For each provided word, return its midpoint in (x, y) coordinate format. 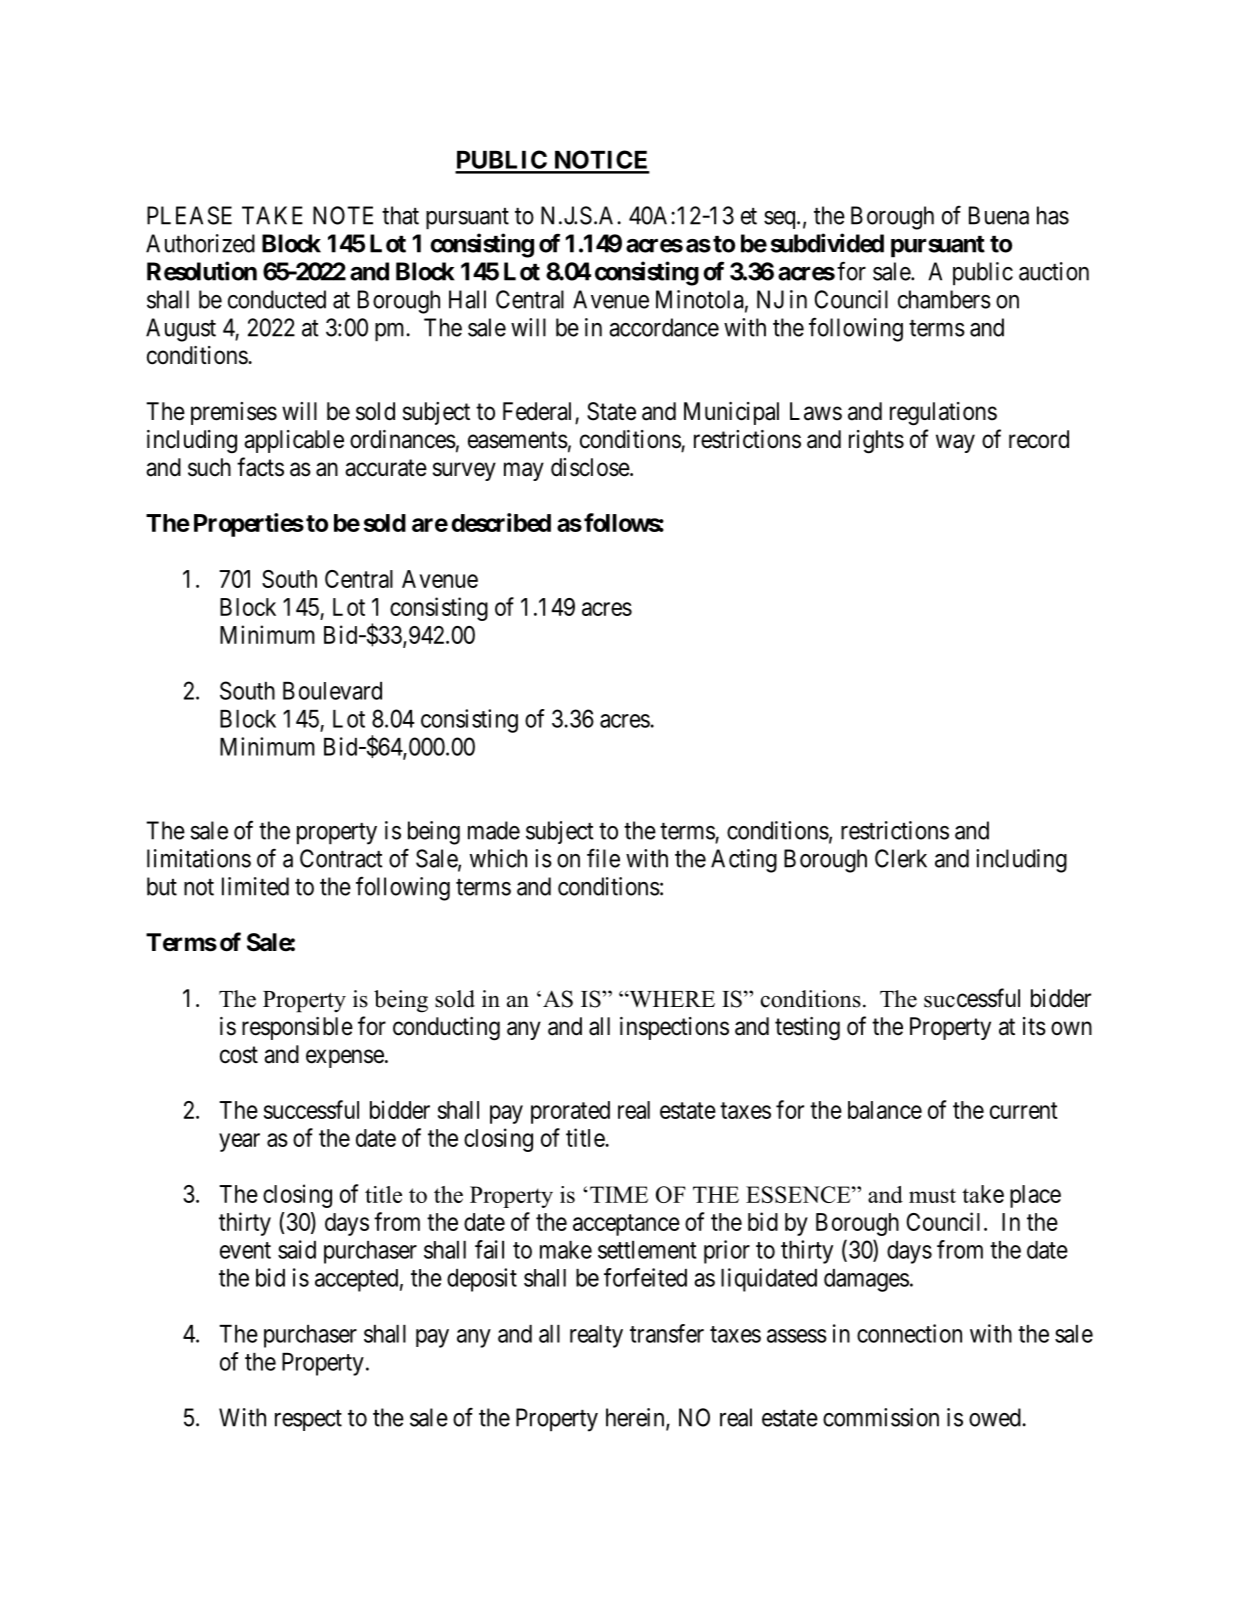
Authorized (200, 243)
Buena (999, 215)
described (501, 522)
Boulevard (332, 691)
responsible (297, 1028)
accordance (664, 327)
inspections (674, 1028)
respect (308, 1420)
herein (636, 1418)
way (955, 443)
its (1034, 1026)
